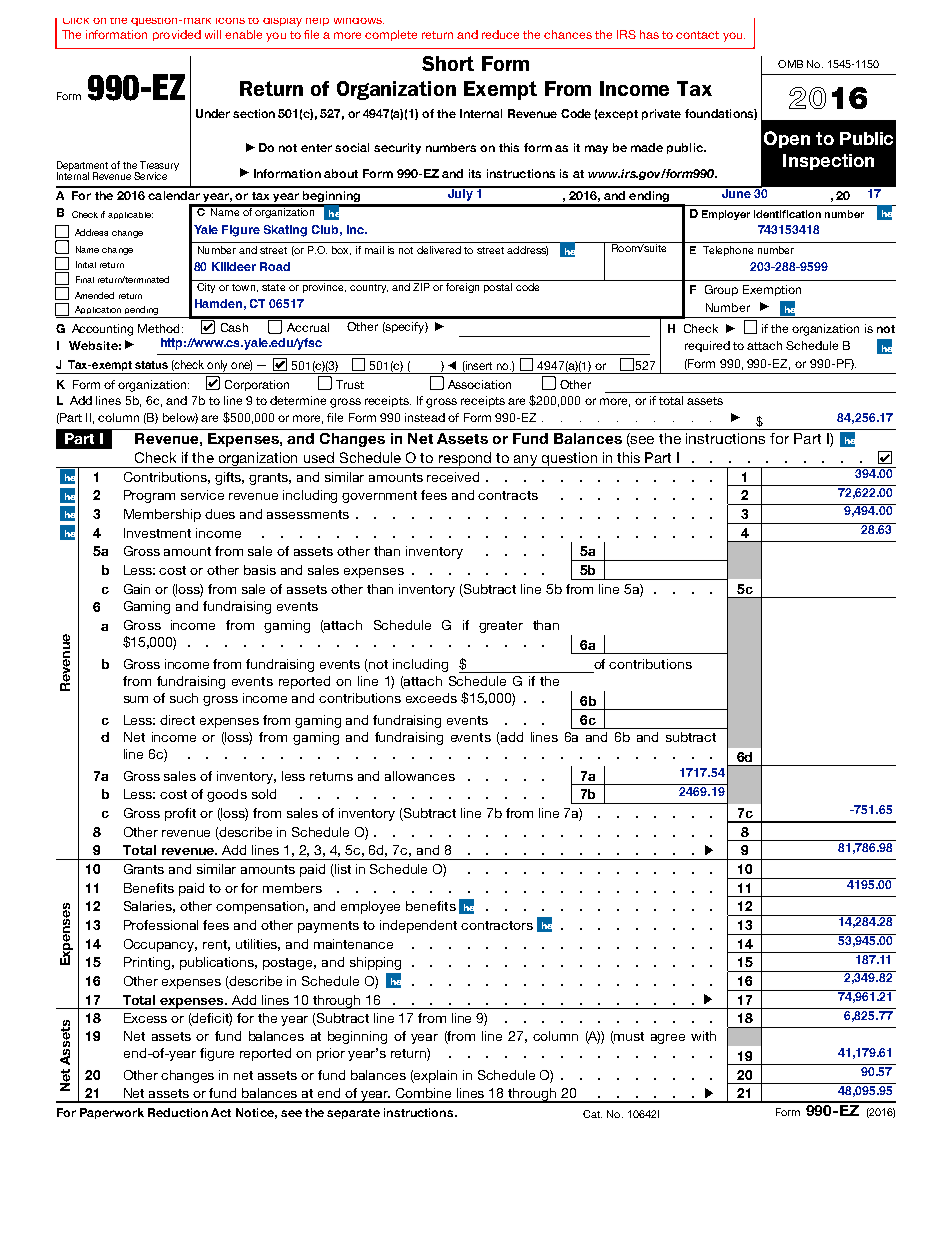 This screenshot has width=952, height=1233. Describe the element at coordinates (462, 288) in the screenshot. I see `foreign` at that location.
